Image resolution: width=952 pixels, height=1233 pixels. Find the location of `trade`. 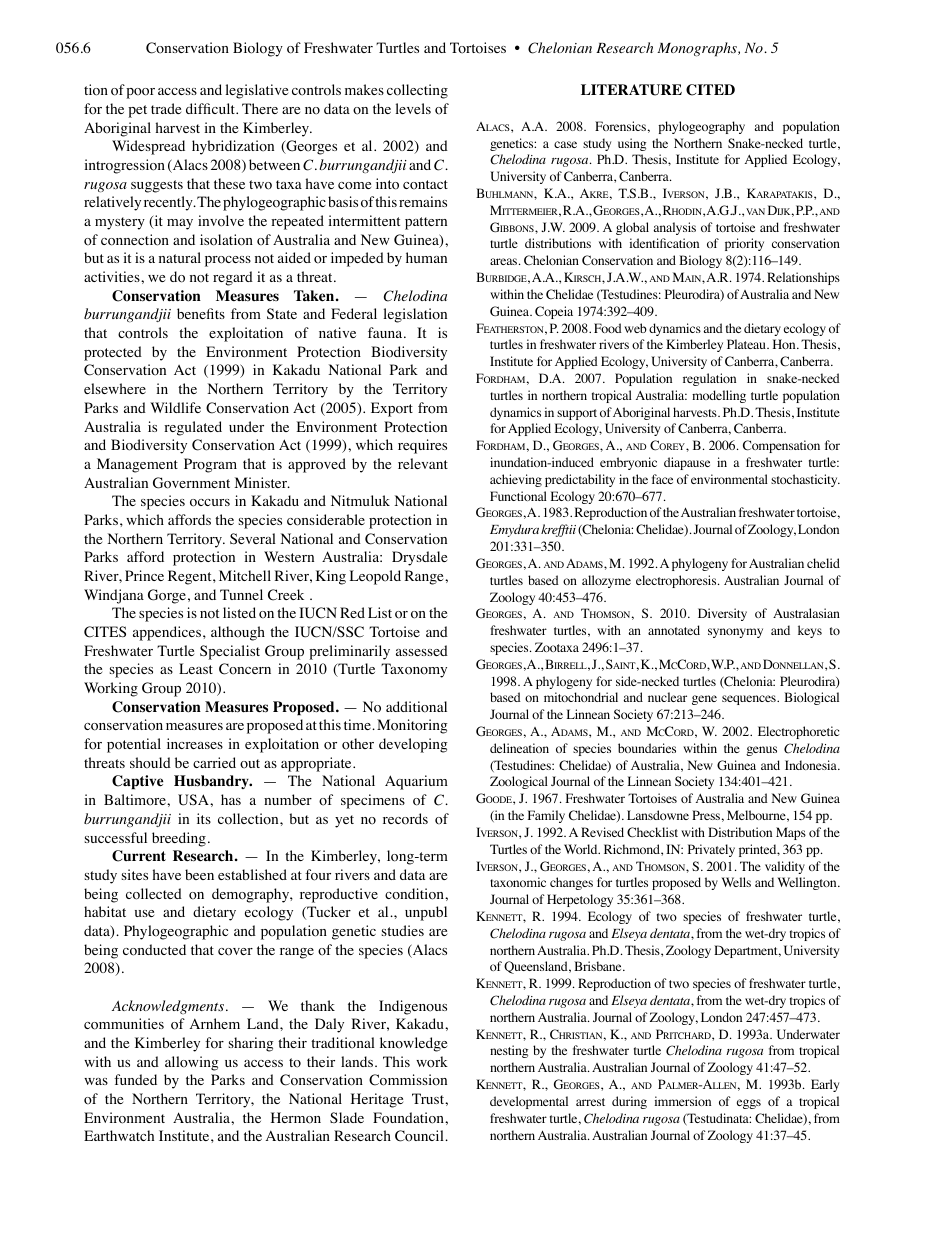

trade is located at coordinates (166, 108).
